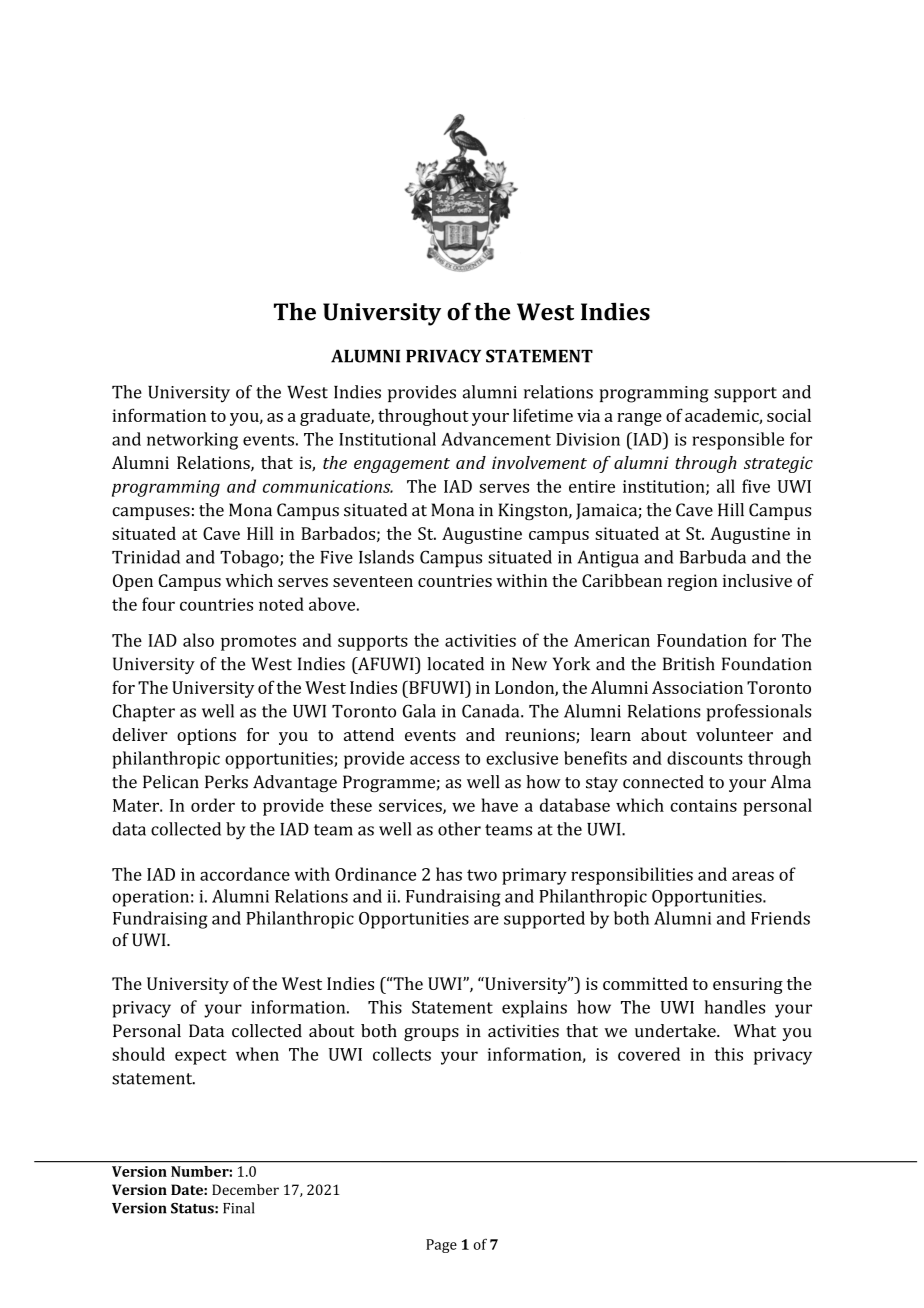 The image size is (924, 1308). I want to click on Page, so click(441, 1246).
